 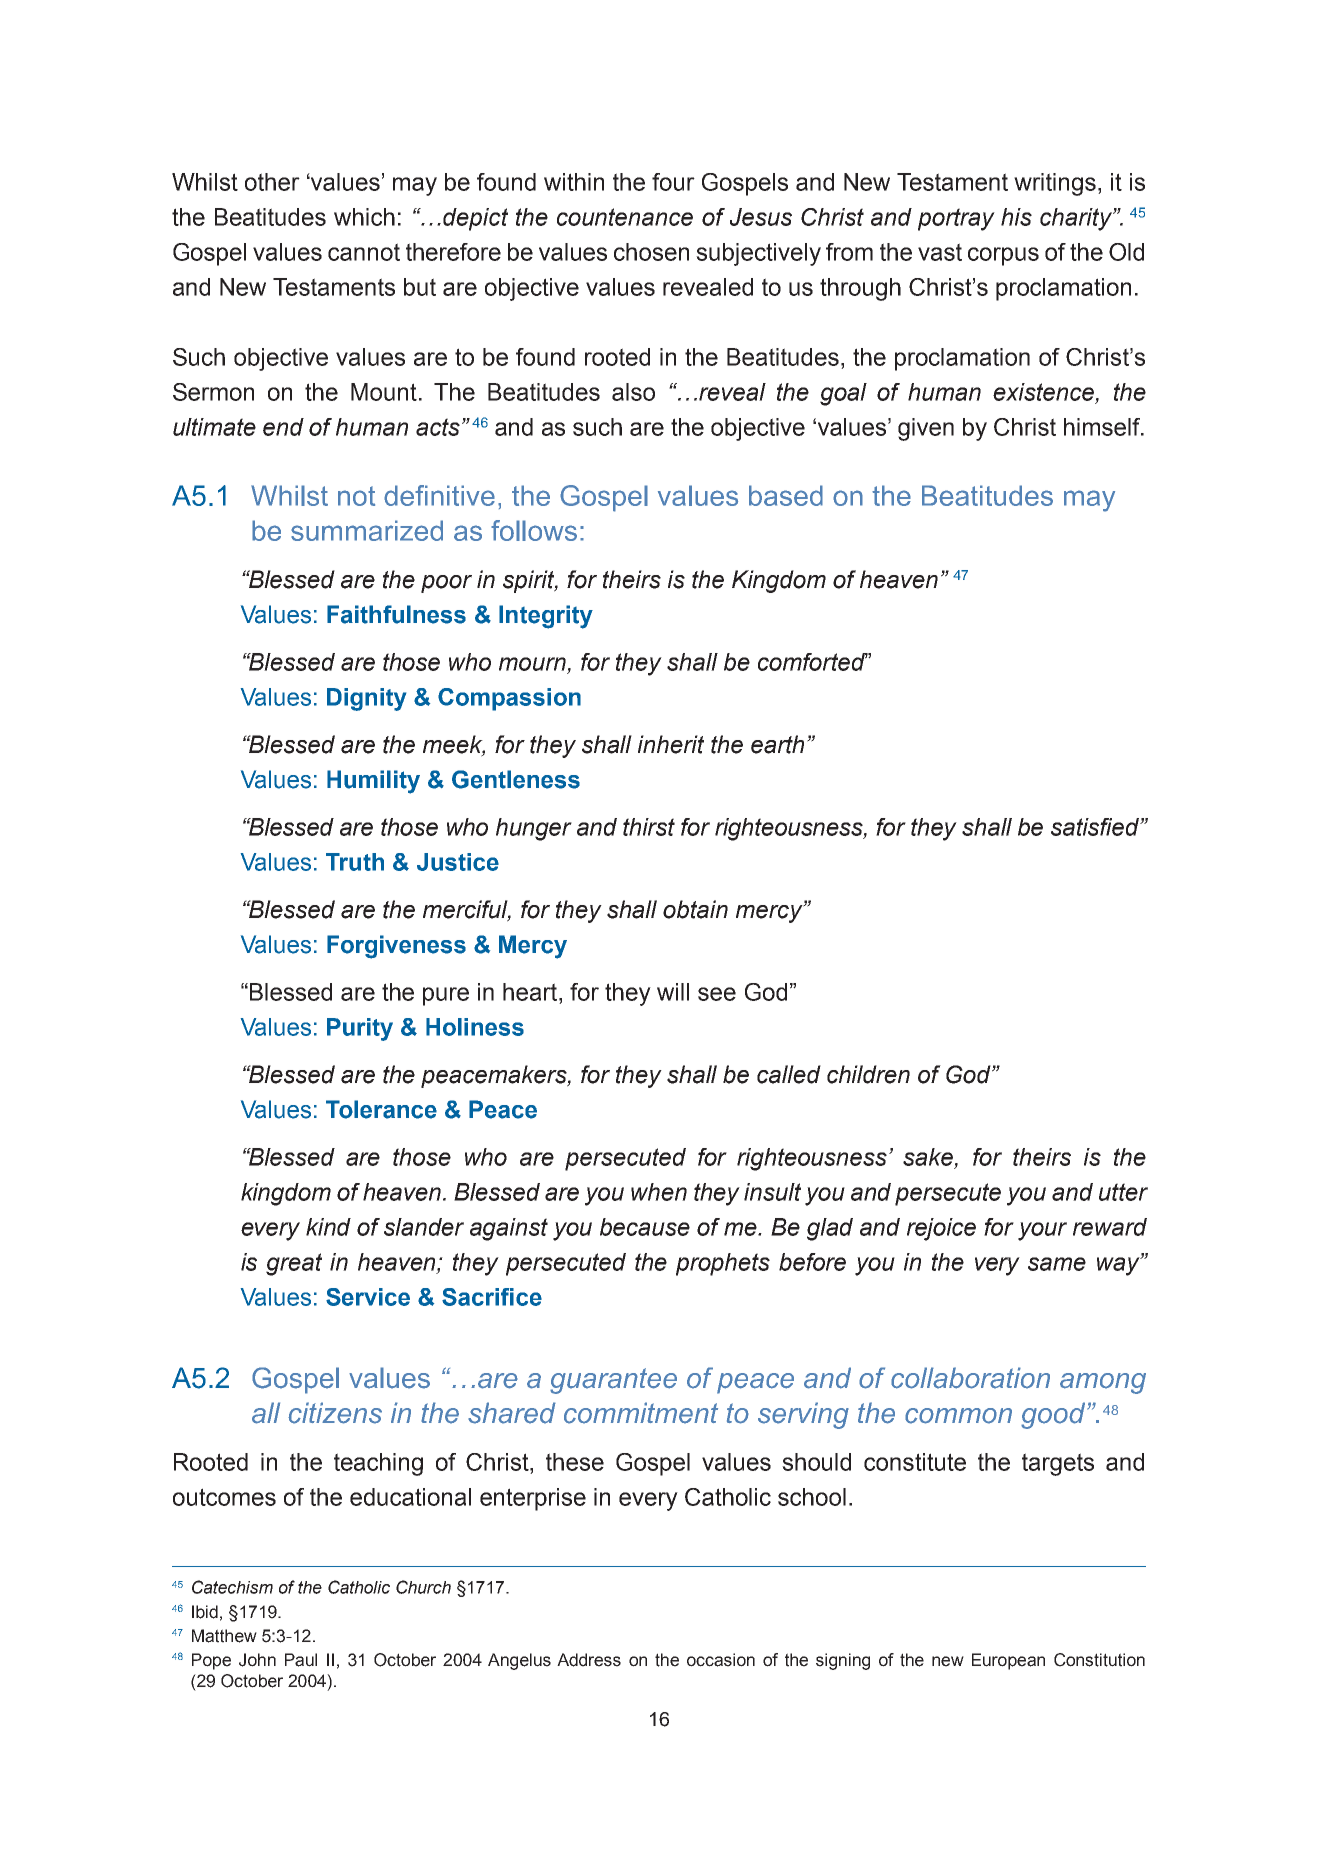 What do you see at coordinates (364, 217) in the screenshot?
I see `which` at bounding box center [364, 217].
